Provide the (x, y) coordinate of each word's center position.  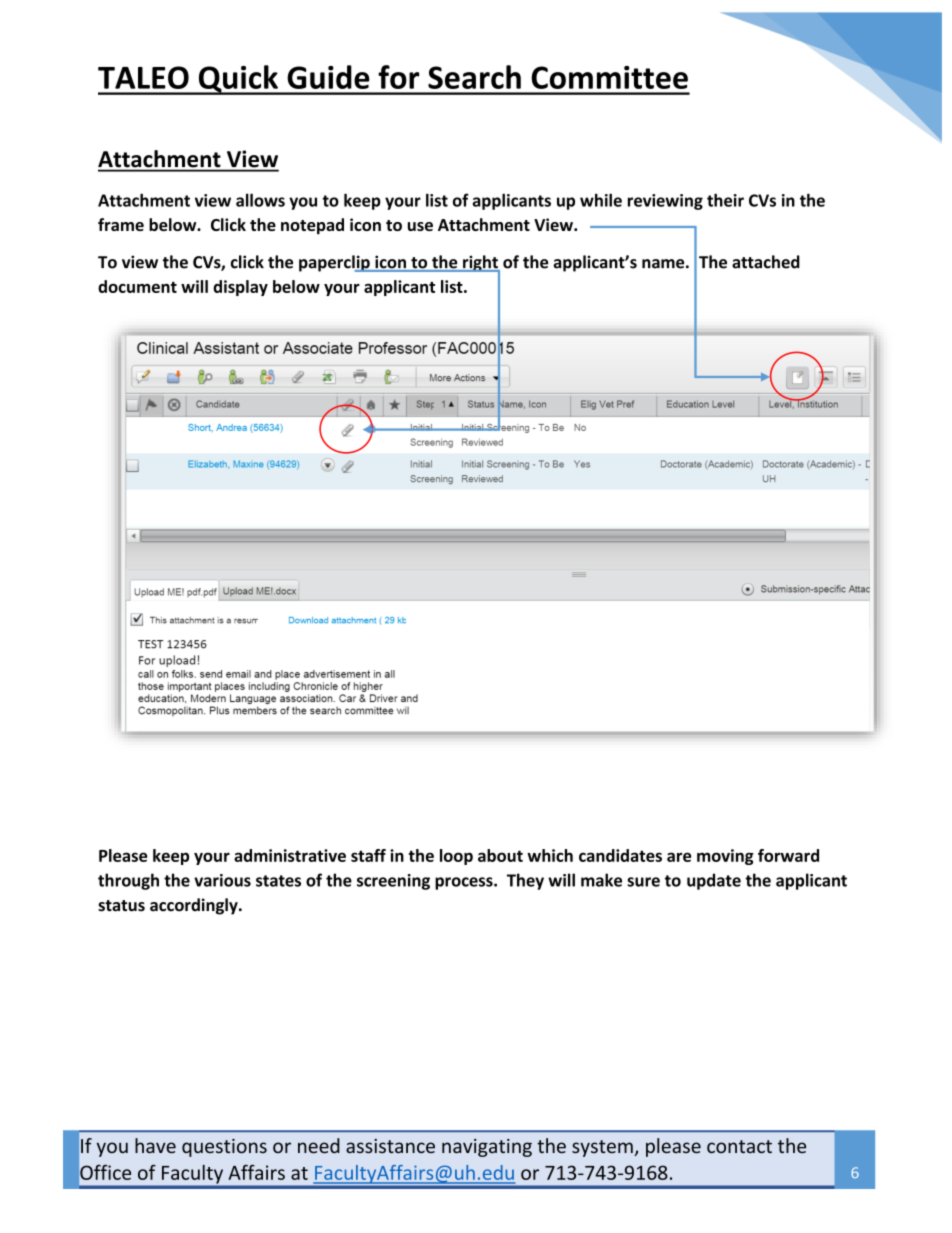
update (714, 881)
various (222, 880)
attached (766, 262)
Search (474, 77)
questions (224, 1148)
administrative (290, 855)
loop (456, 857)
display (240, 288)
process (465, 883)
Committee (609, 77)
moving (725, 857)
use (420, 226)
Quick (238, 80)
